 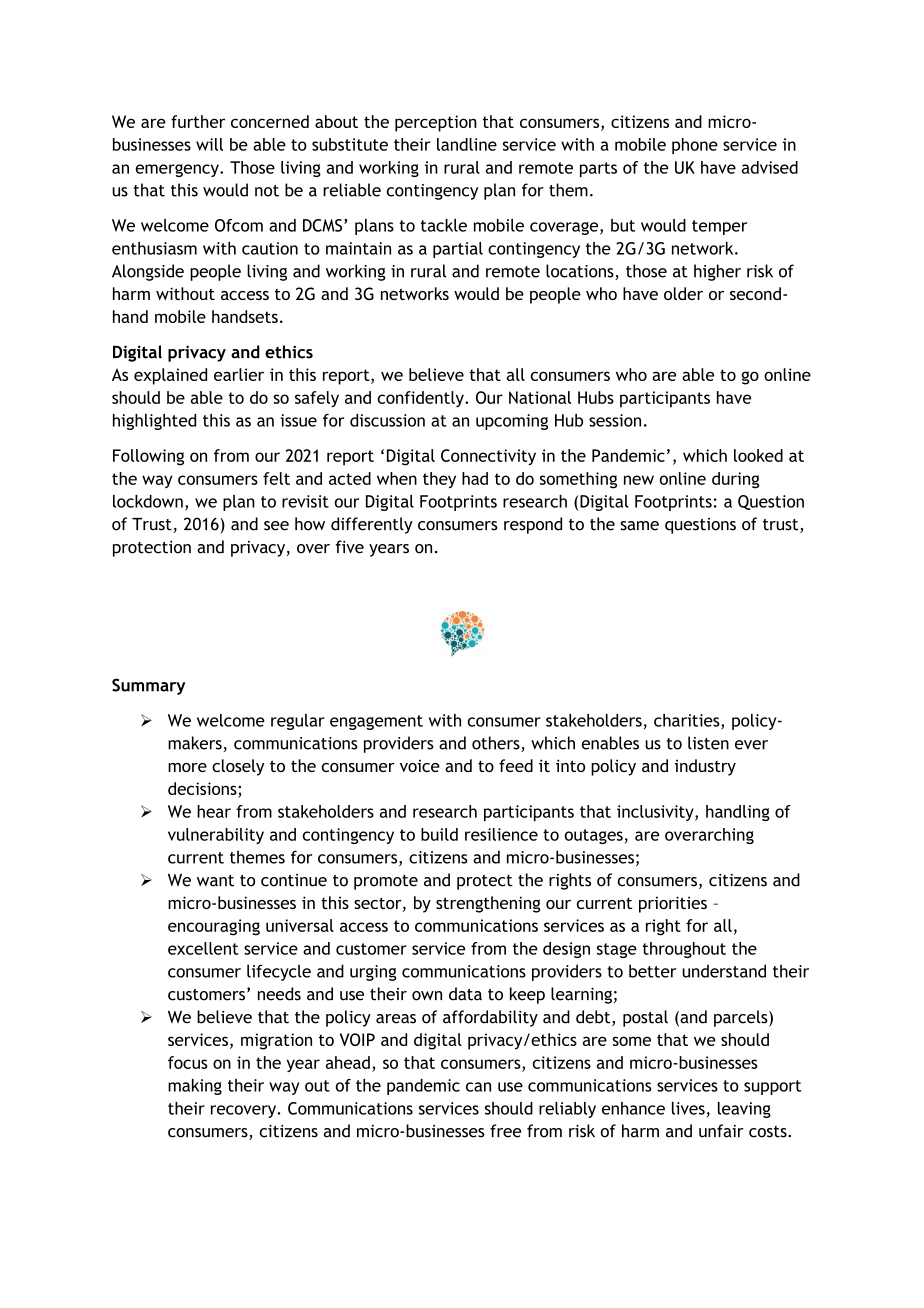 I want to click on can, so click(x=478, y=1087).
